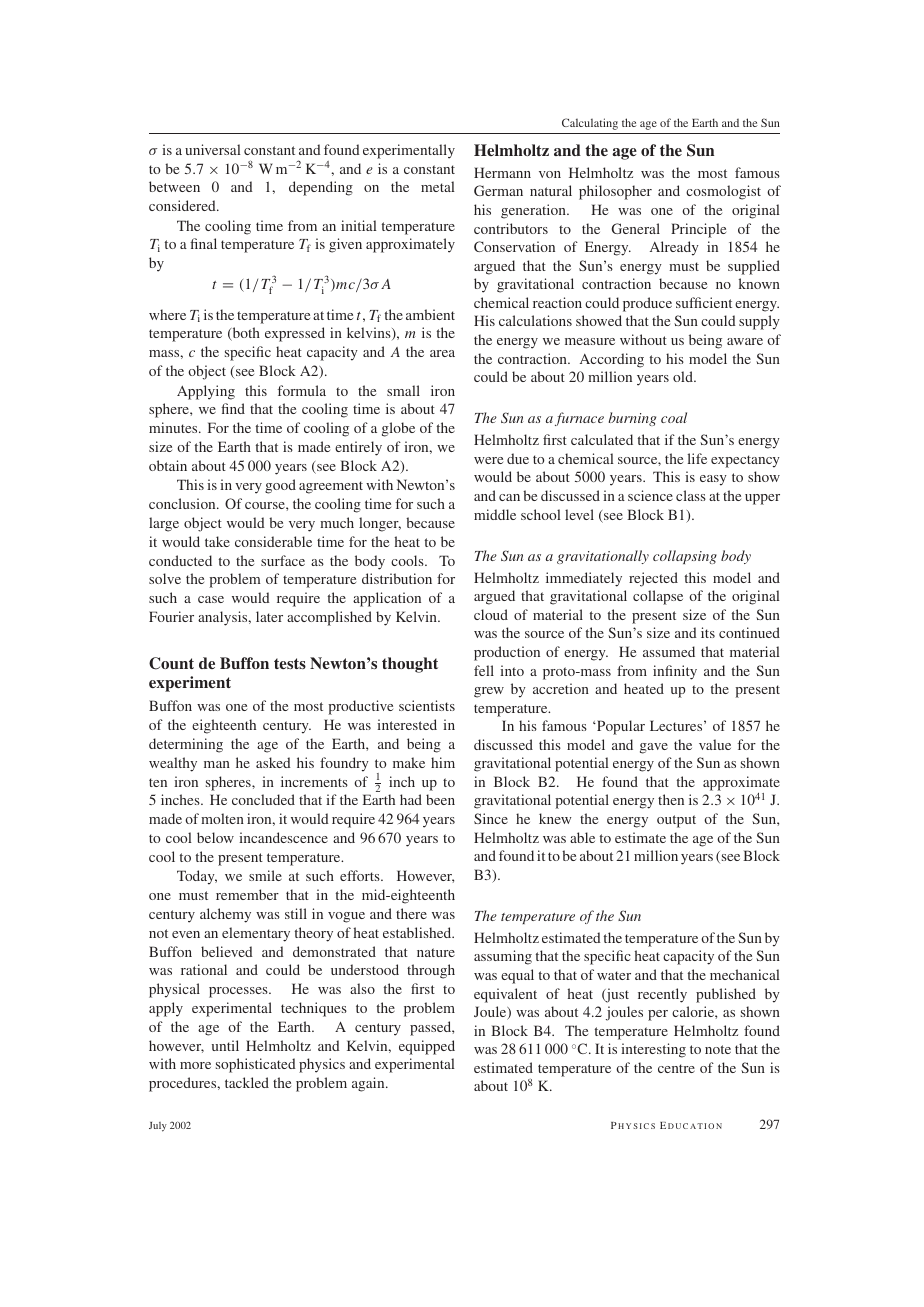 The image size is (924, 1307). Describe the element at coordinates (211, 599) in the screenshot. I see `case` at that location.
